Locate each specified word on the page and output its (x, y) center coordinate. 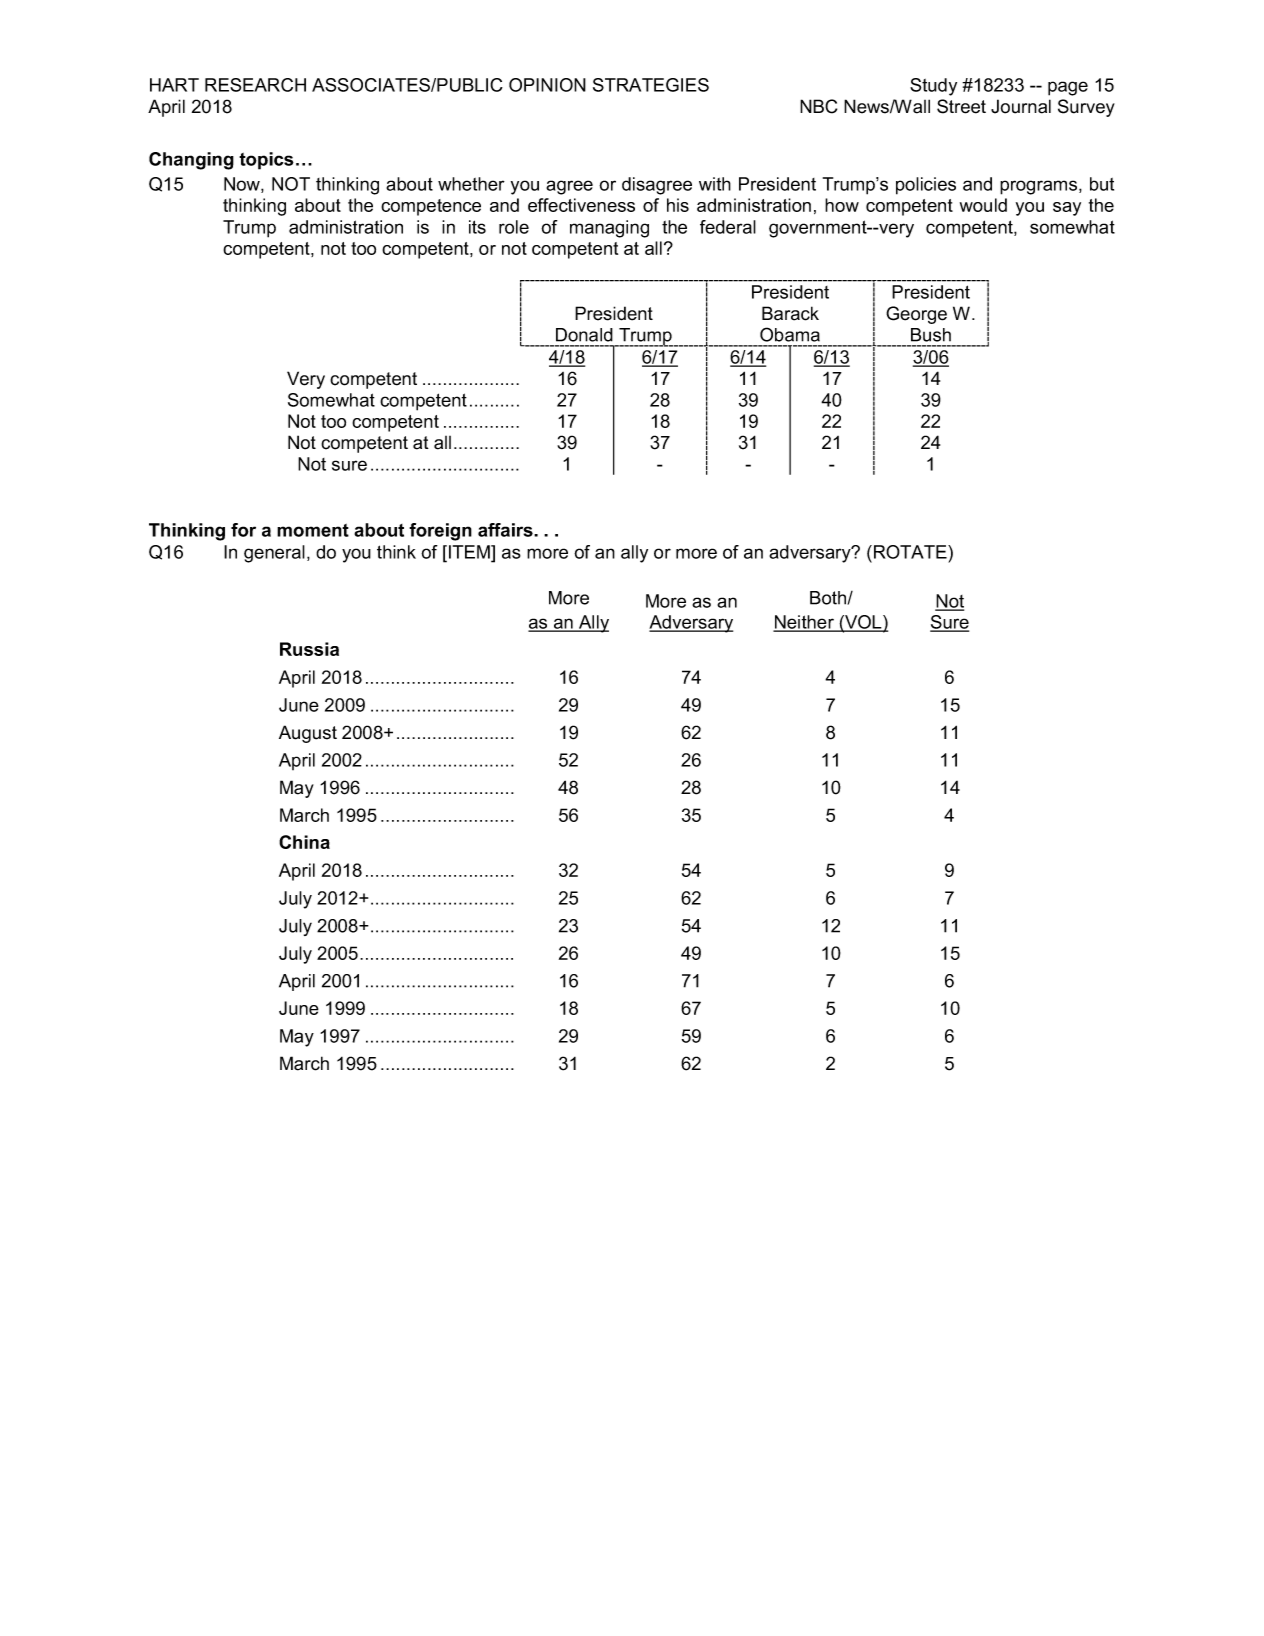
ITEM (470, 552)
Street (961, 106)
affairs (506, 530)
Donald (584, 335)
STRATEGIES (651, 85)
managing (609, 229)
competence (431, 207)
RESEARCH (255, 85)
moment (313, 530)
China (304, 842)
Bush (931, 335)
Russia (309, 649)
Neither (804, 623)
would (983, 205)
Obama (790, 334)
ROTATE (910, 552)
